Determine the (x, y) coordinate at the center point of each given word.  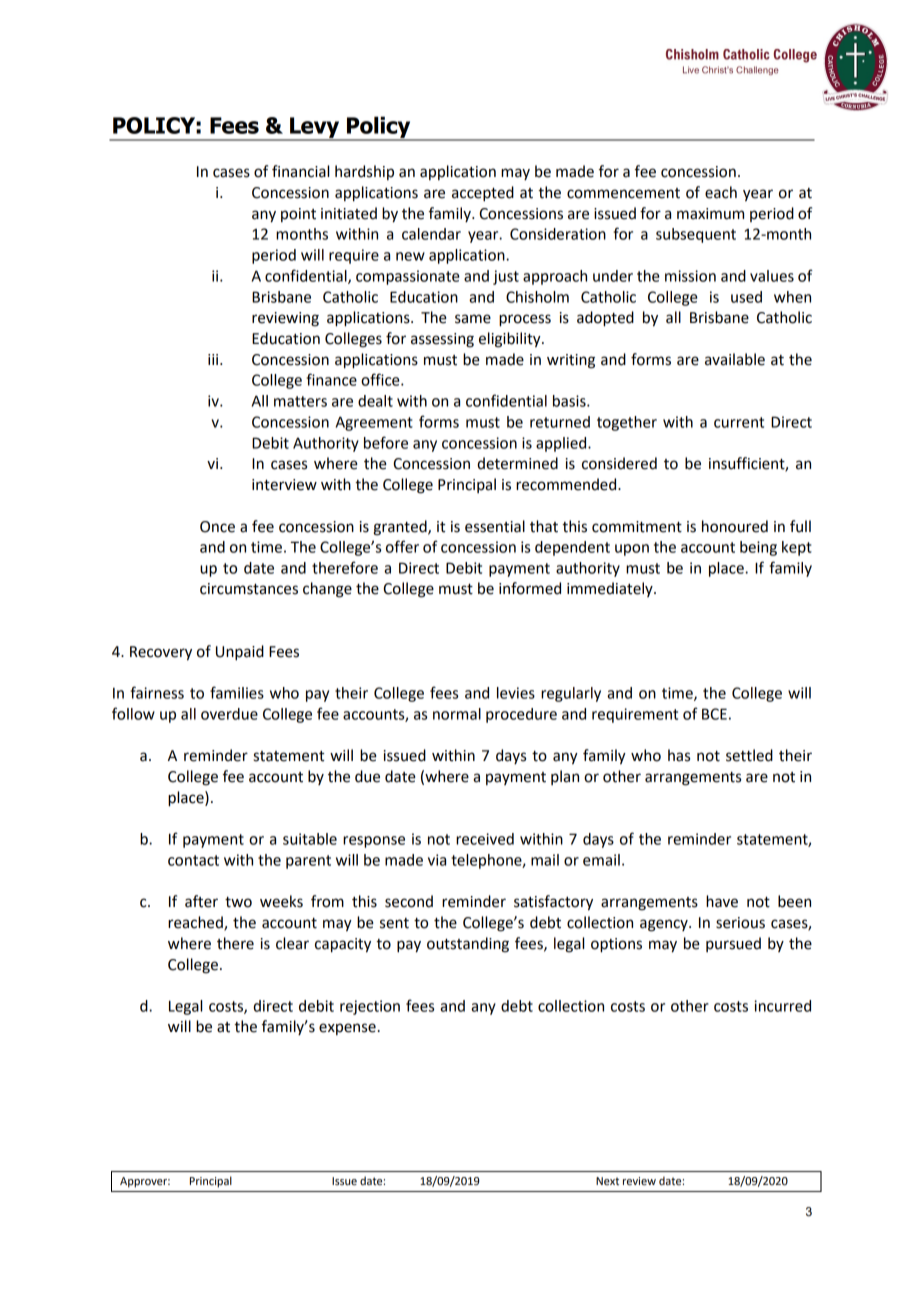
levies (516, 693)
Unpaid (240, 653)
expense (347, 1029)
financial (300, 171)
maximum (710, 214)
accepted (483, 194)
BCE (714, 714)
